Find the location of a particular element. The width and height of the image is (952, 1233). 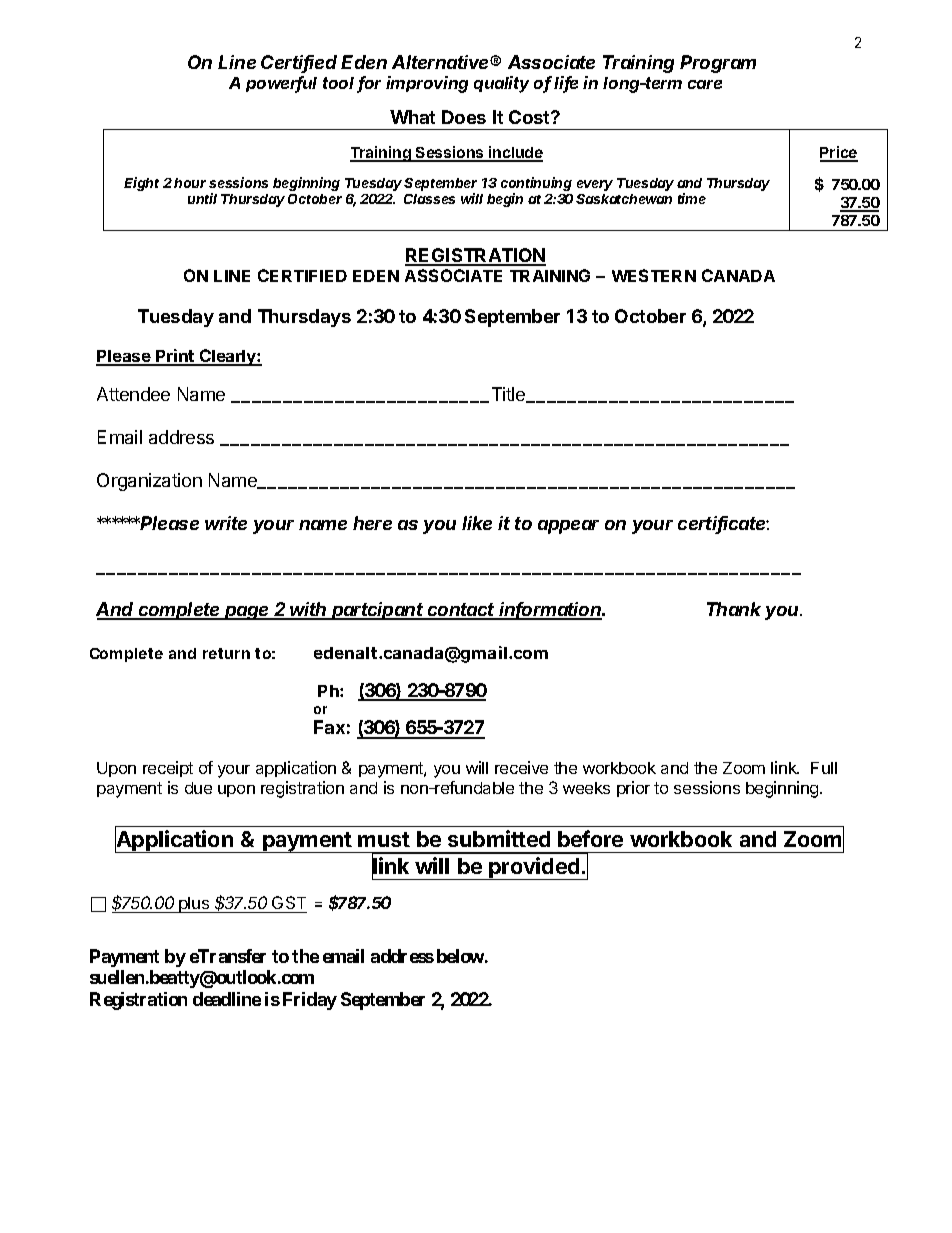

WESTERN is located at coordinates (654, 275).
